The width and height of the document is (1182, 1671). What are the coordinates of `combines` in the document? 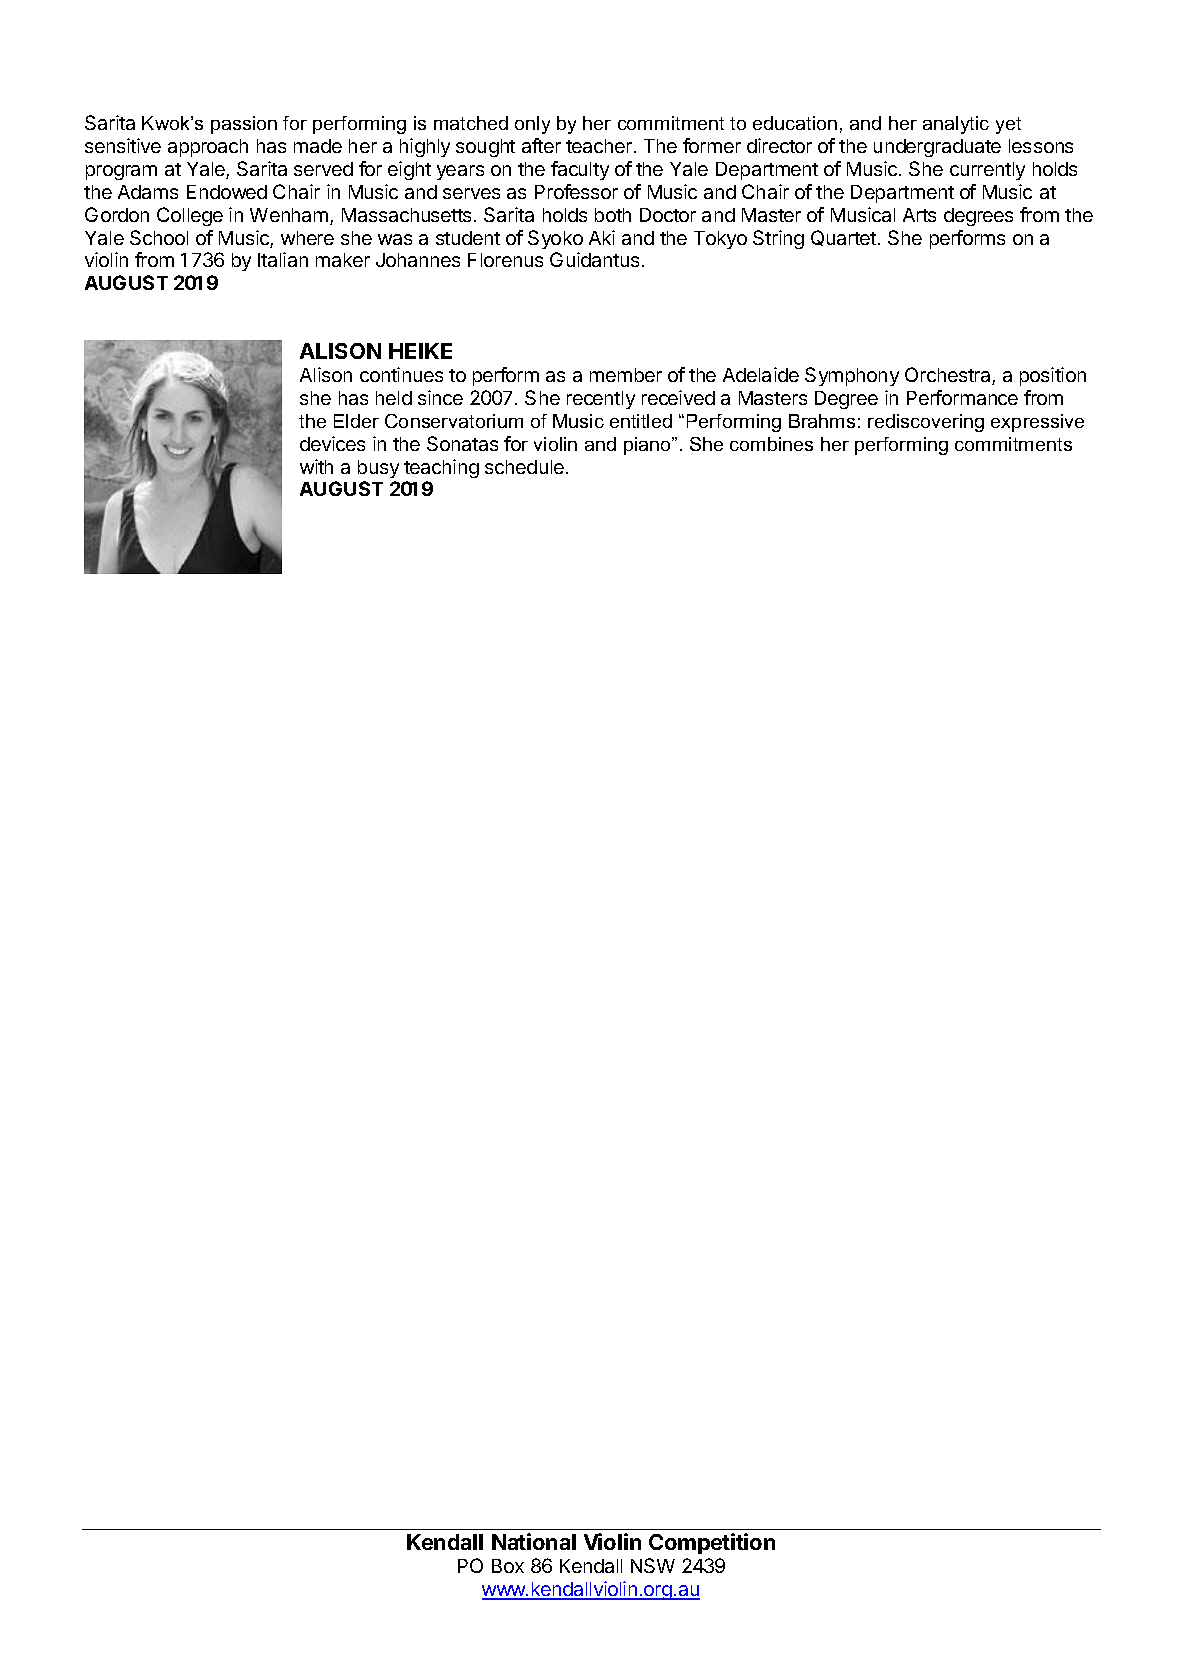 It's located at (771, 444).
